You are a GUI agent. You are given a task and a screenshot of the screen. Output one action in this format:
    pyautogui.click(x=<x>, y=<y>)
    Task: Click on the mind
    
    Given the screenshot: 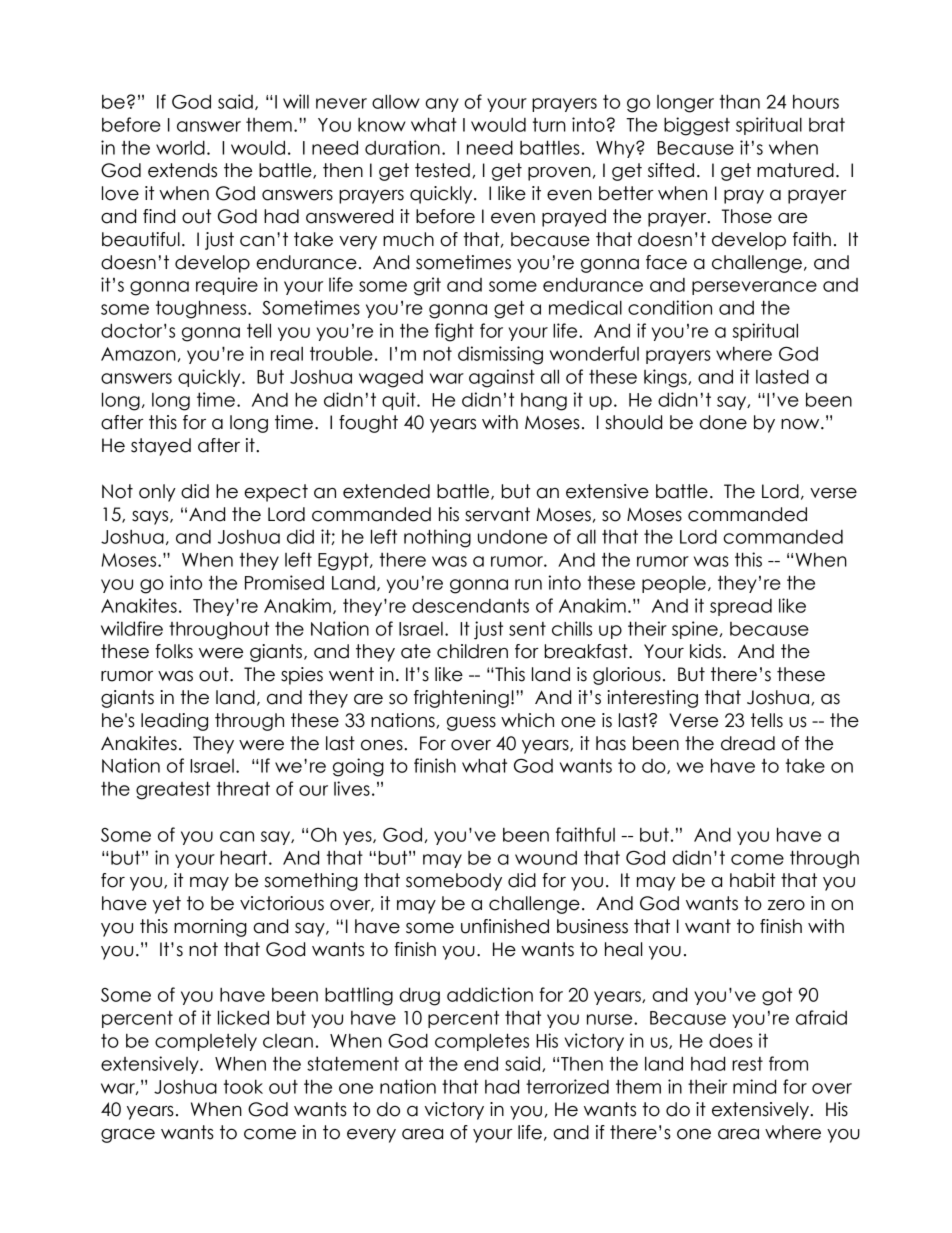 What is the action you would take?
    pyautogui.click(x=754, y=1086)
